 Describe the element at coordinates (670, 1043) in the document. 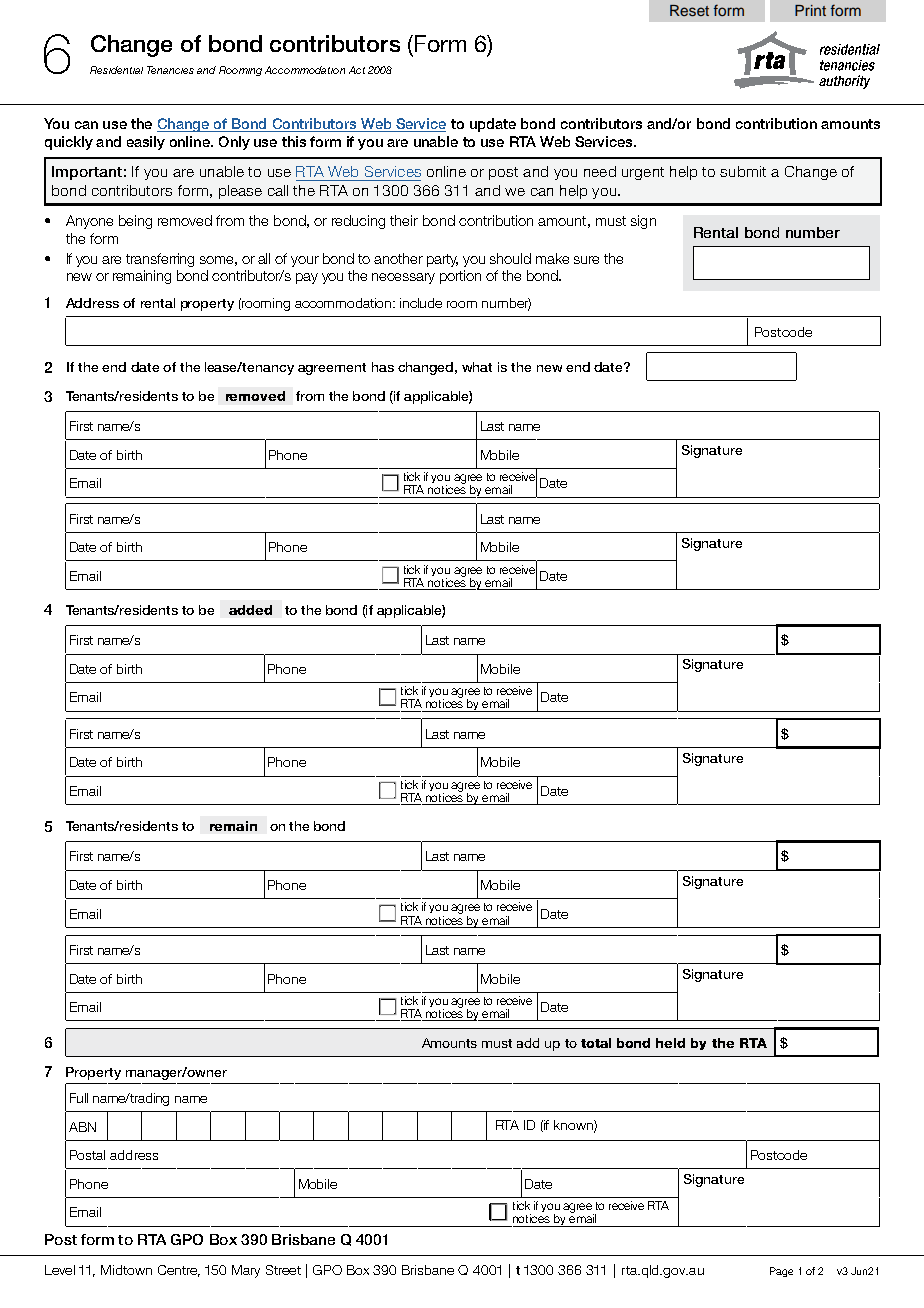

I see `held` at that location.
